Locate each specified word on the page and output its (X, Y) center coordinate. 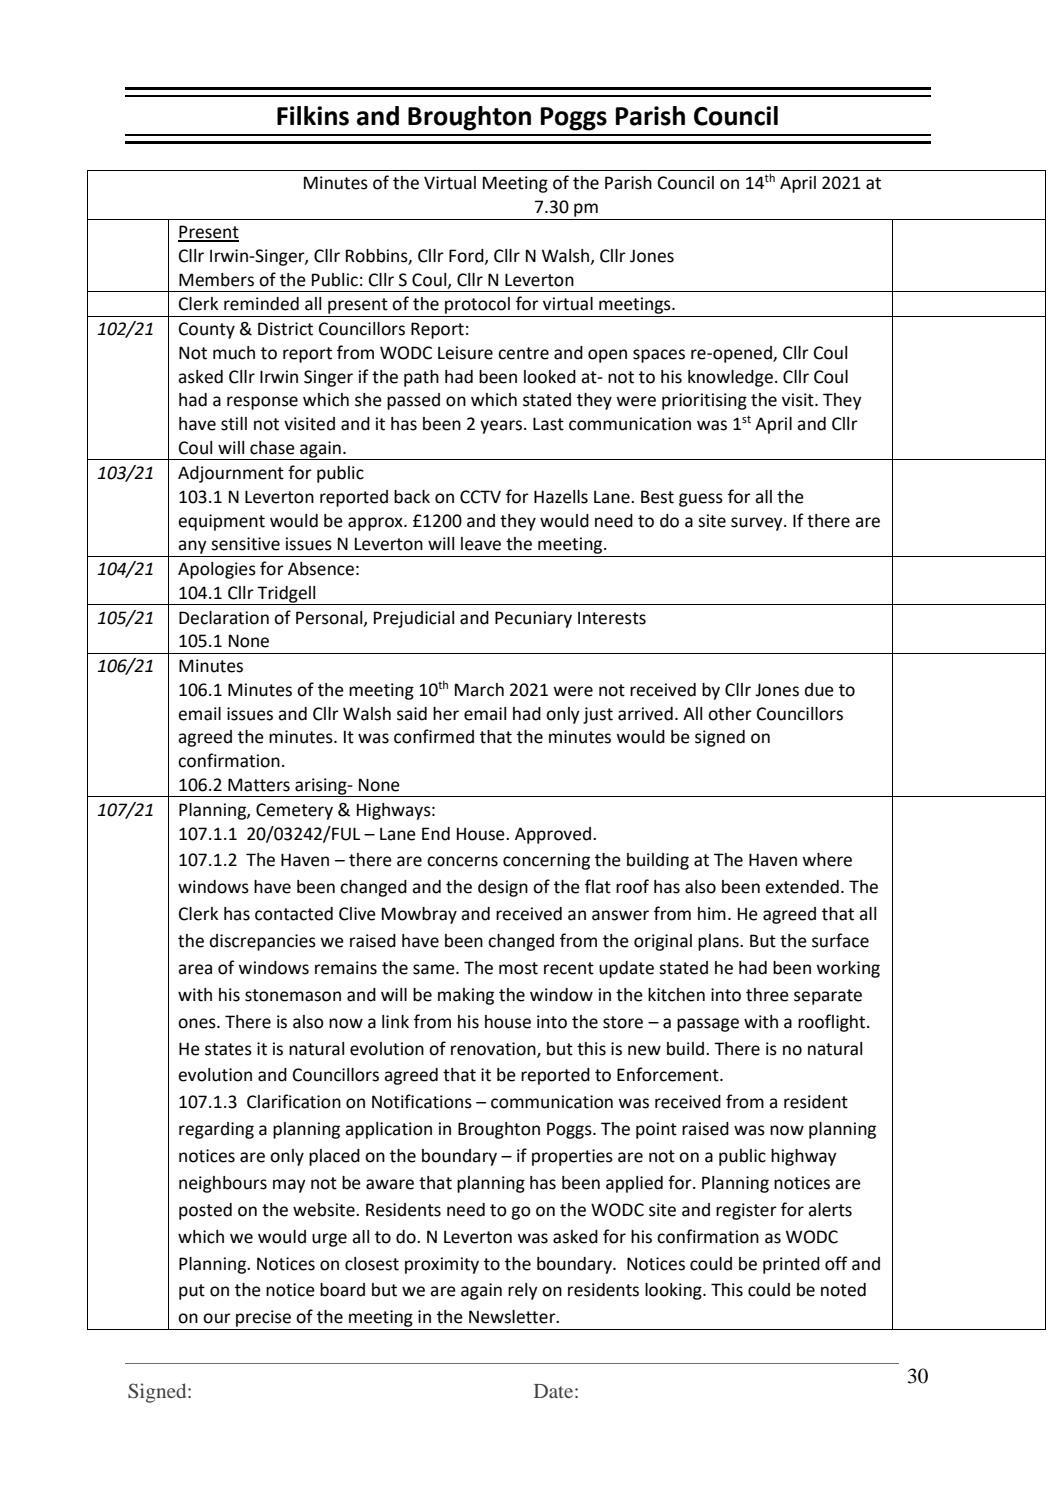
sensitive (245, 544)
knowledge (730, 378)
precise (263, 1318)
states (228, 1049)
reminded (261, 304)
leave (481, 544)
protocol (477, 305)
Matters (259, 785)
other (730, 714)
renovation (494, 1049)
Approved (554, 835)
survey (758, 524)
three (767, 995)
